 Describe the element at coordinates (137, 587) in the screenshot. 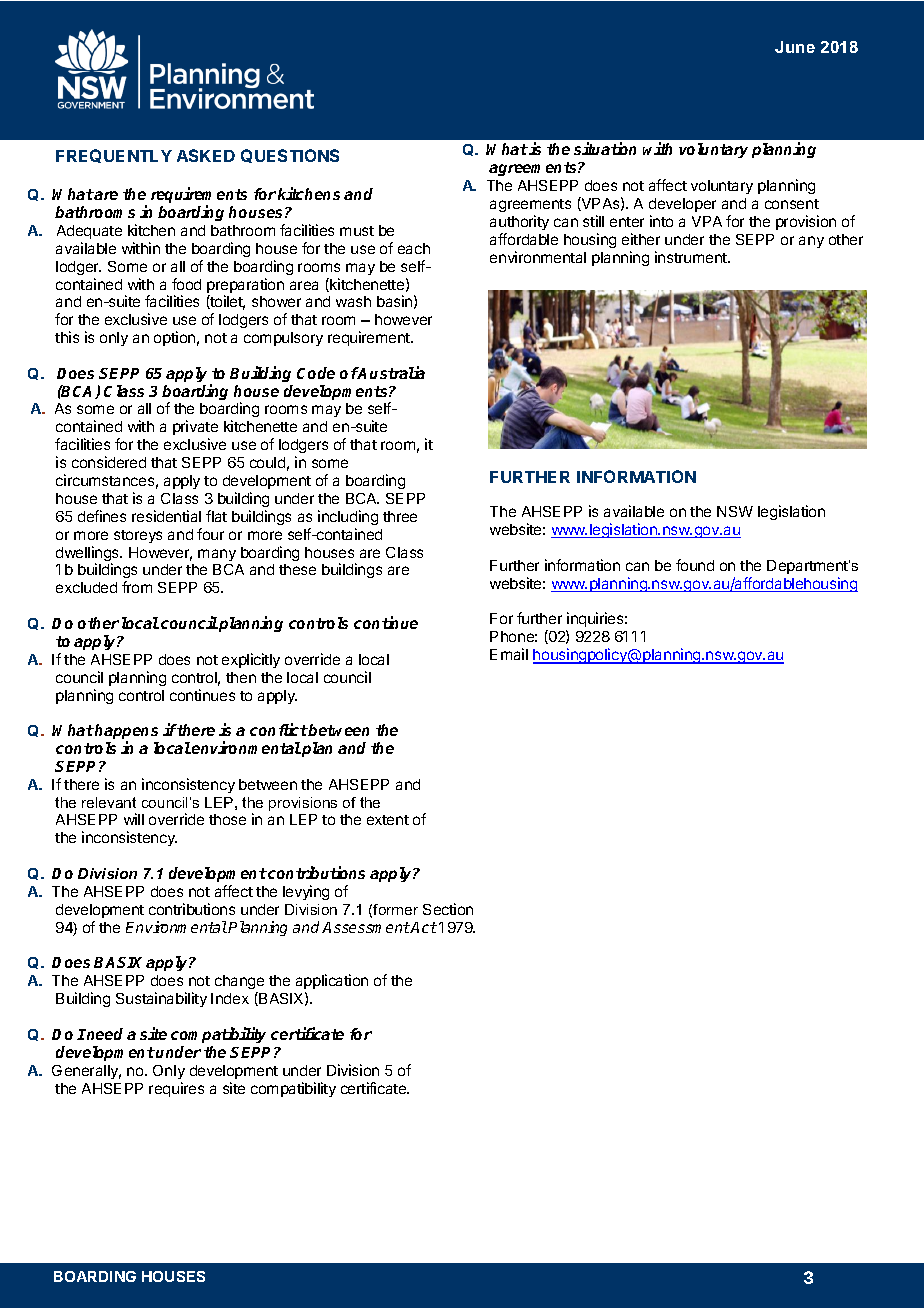

I see `from` at that location.
